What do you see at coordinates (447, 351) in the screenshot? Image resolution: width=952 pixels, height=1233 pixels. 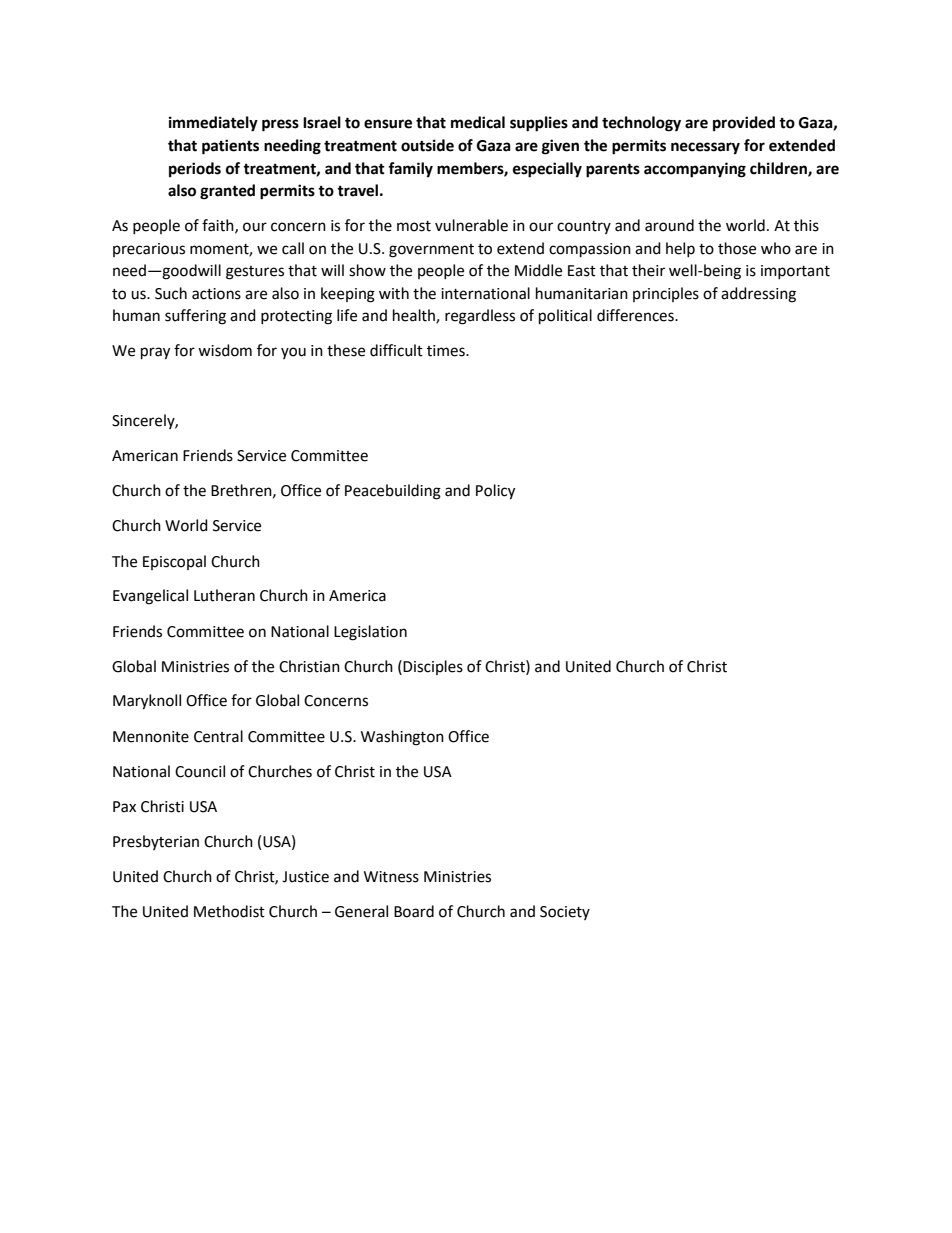 I see `times` at bounding box center [447, 351].
